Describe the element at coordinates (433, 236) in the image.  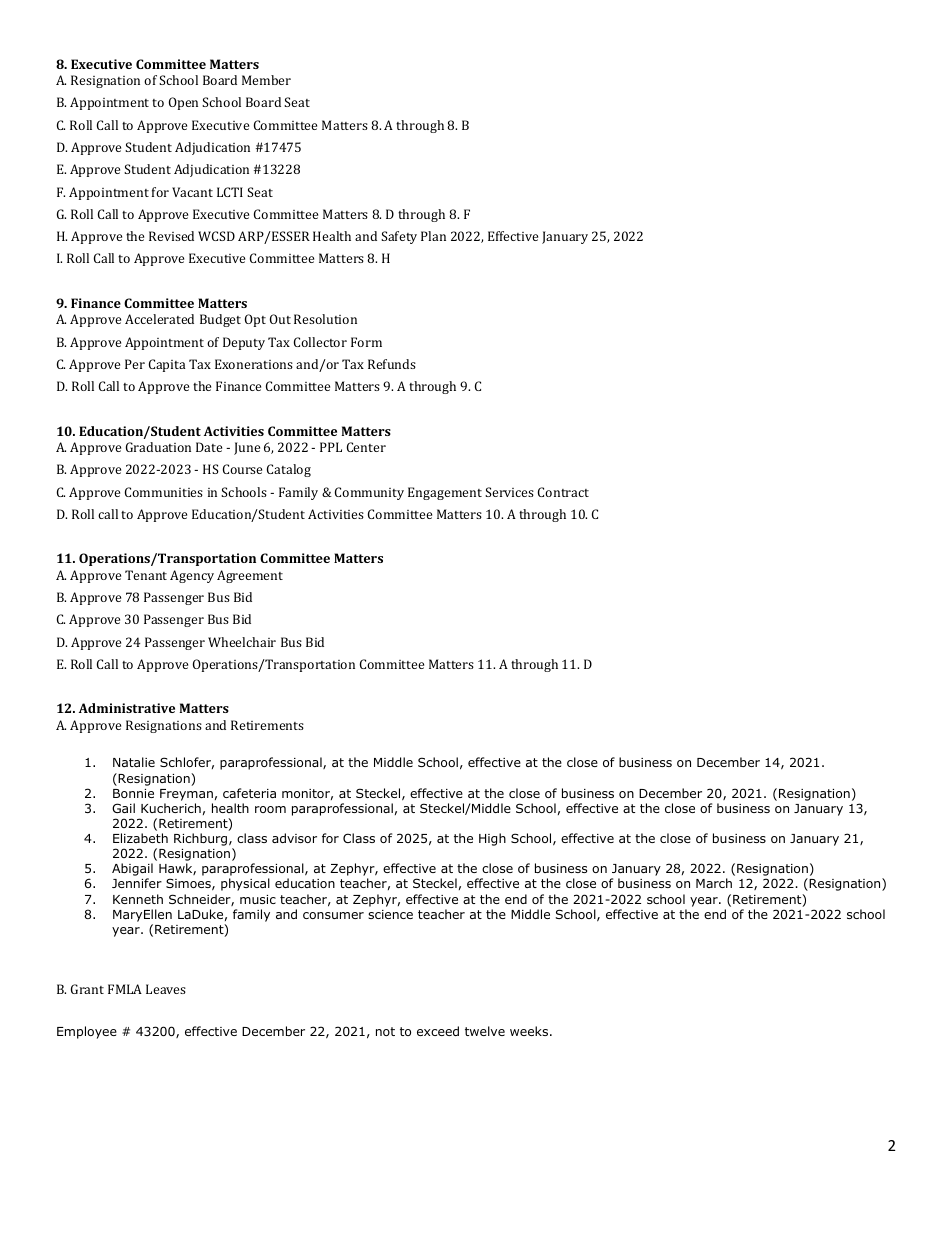
I see `Plan` at that location.
